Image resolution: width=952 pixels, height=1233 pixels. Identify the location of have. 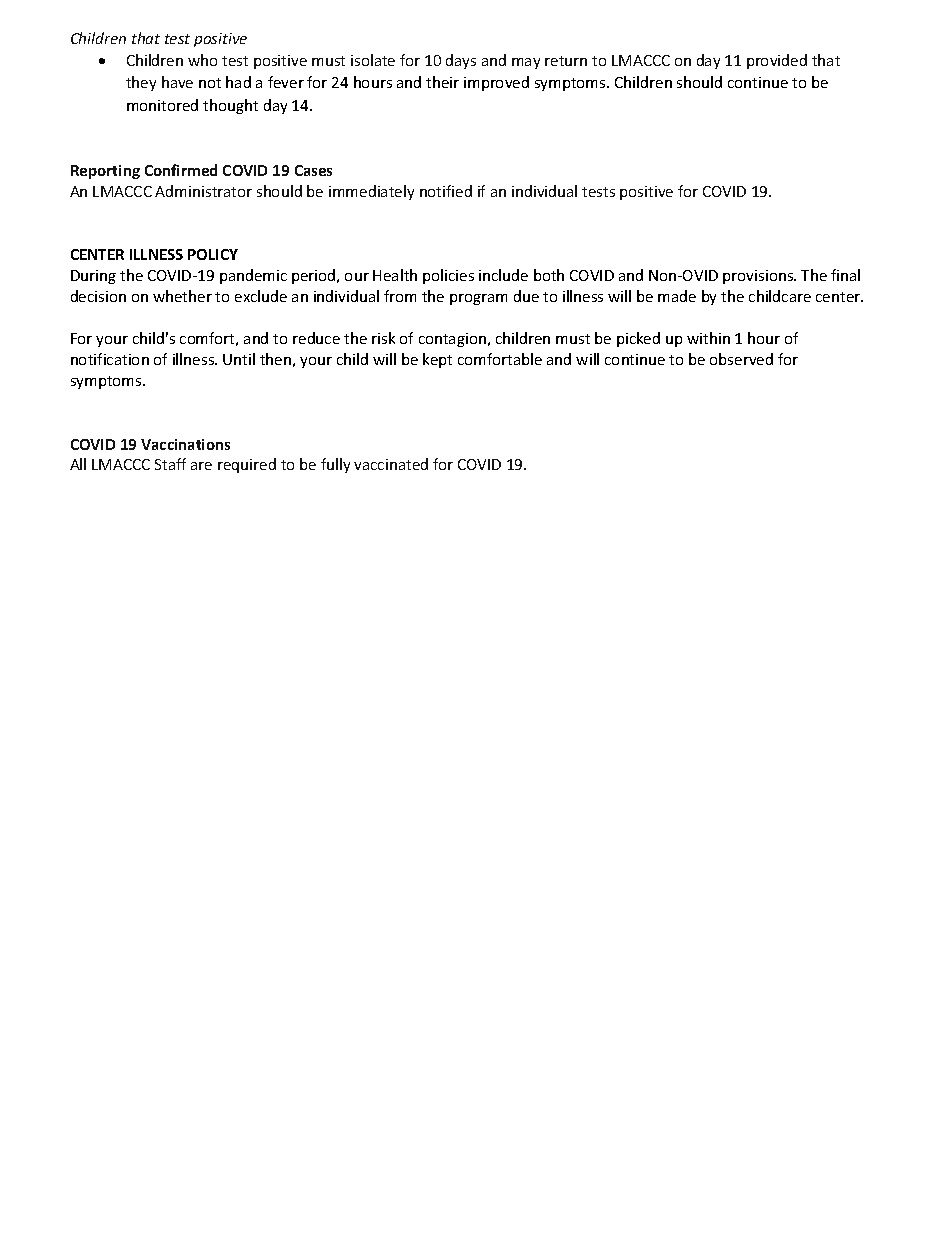
(177, 82).
